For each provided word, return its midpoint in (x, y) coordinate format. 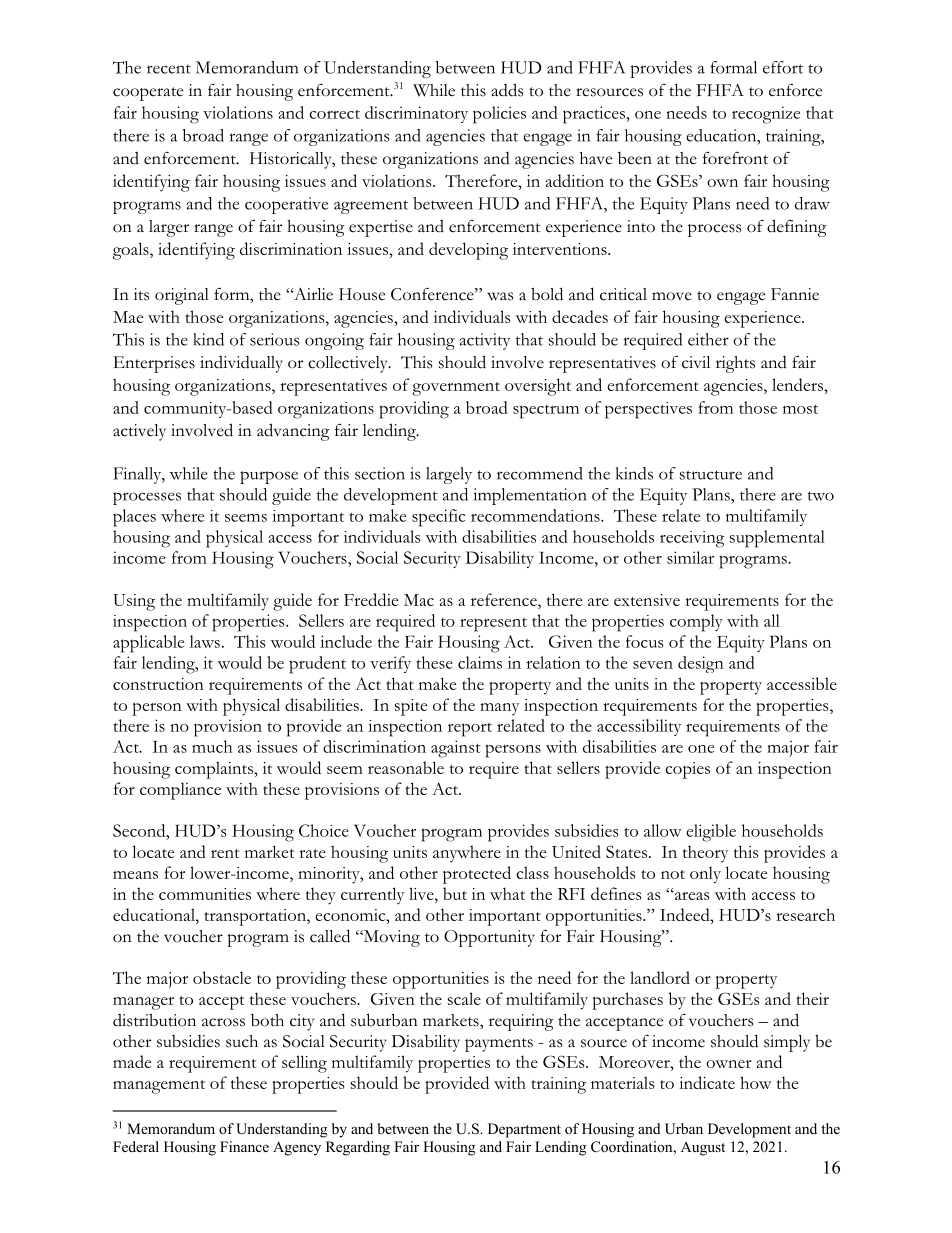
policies (499, 115)
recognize (766, 115)
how (756, 1082)
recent (169, 69)
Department (524, 1130)
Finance (244, 1146)
